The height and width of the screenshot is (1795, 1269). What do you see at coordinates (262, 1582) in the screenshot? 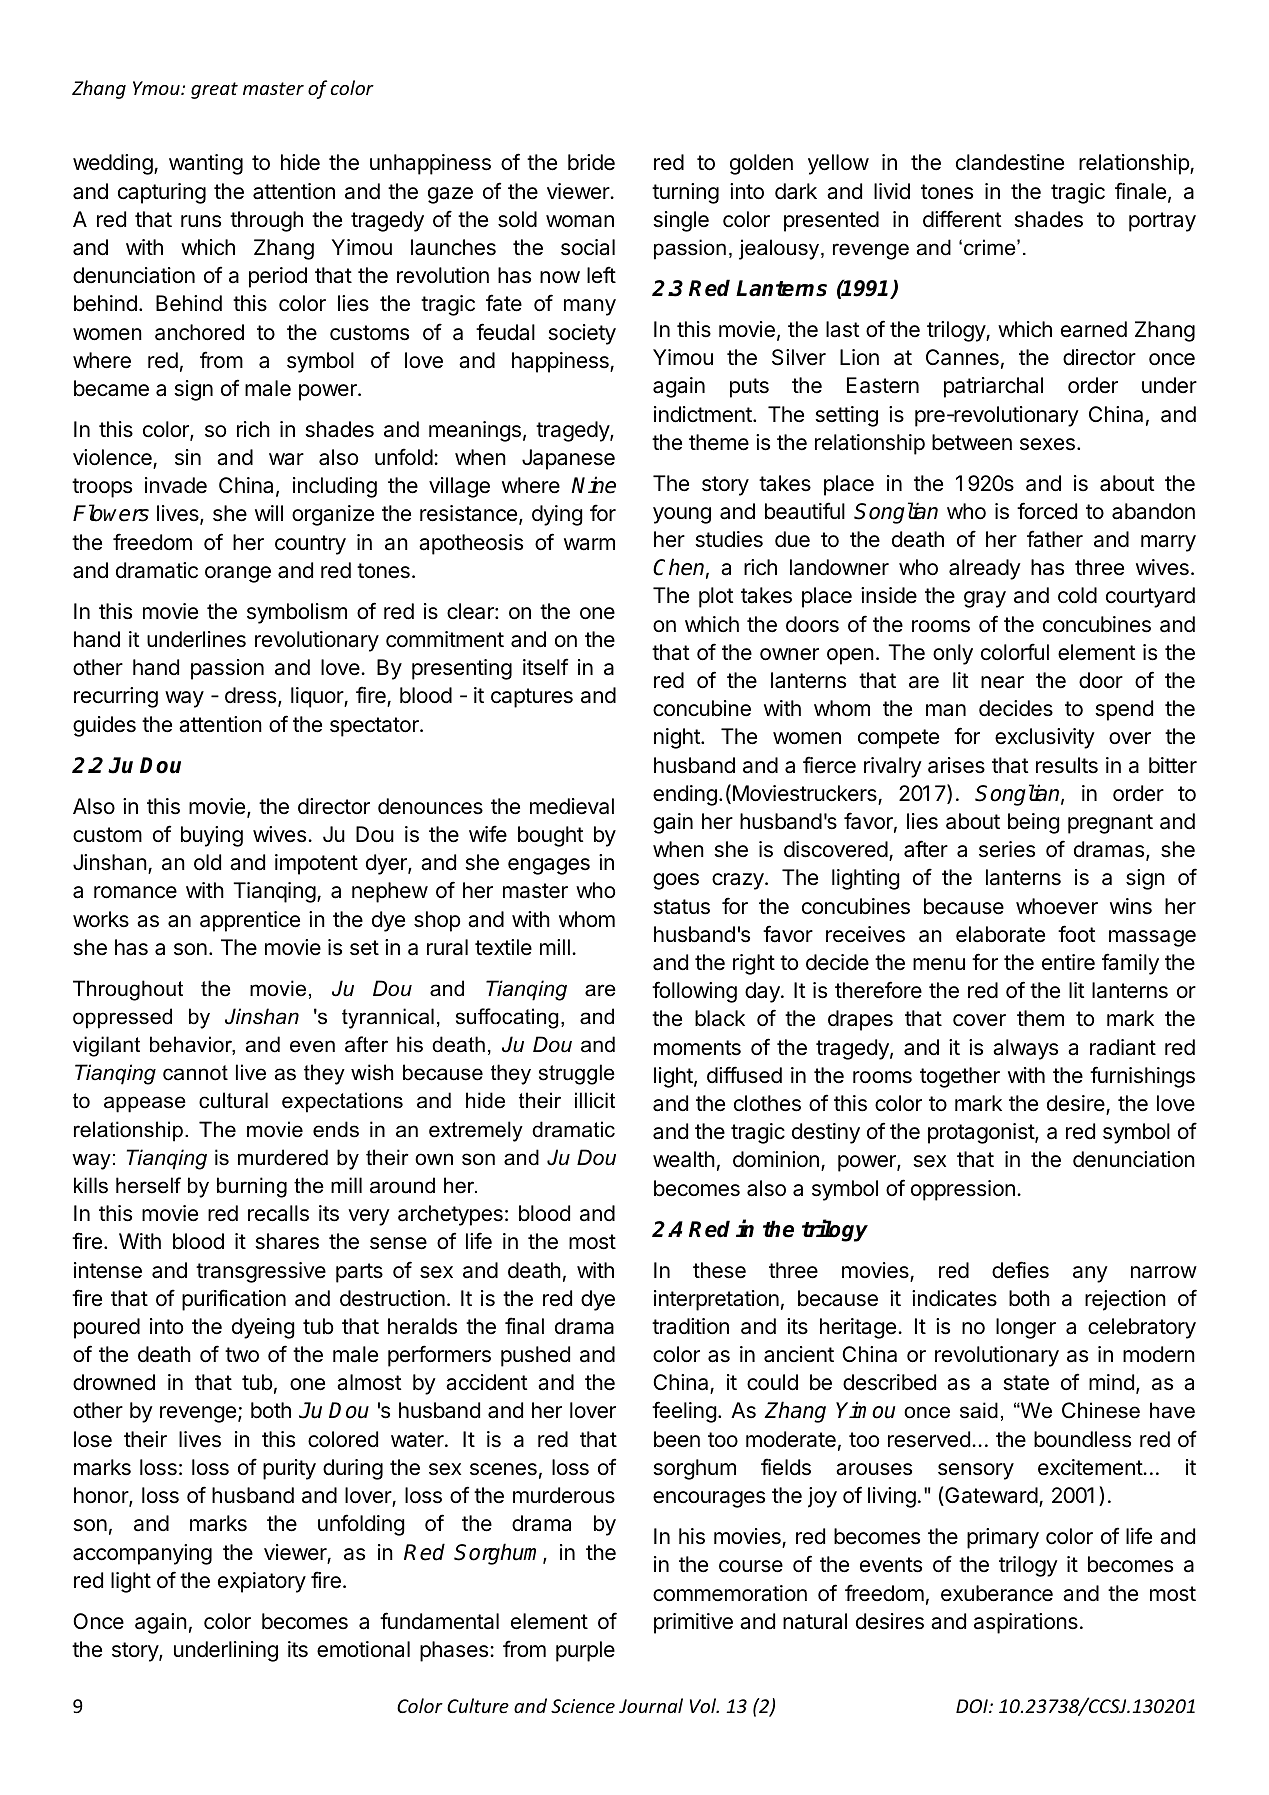
I see `expiatory` at bounding box center [262, 1582].
